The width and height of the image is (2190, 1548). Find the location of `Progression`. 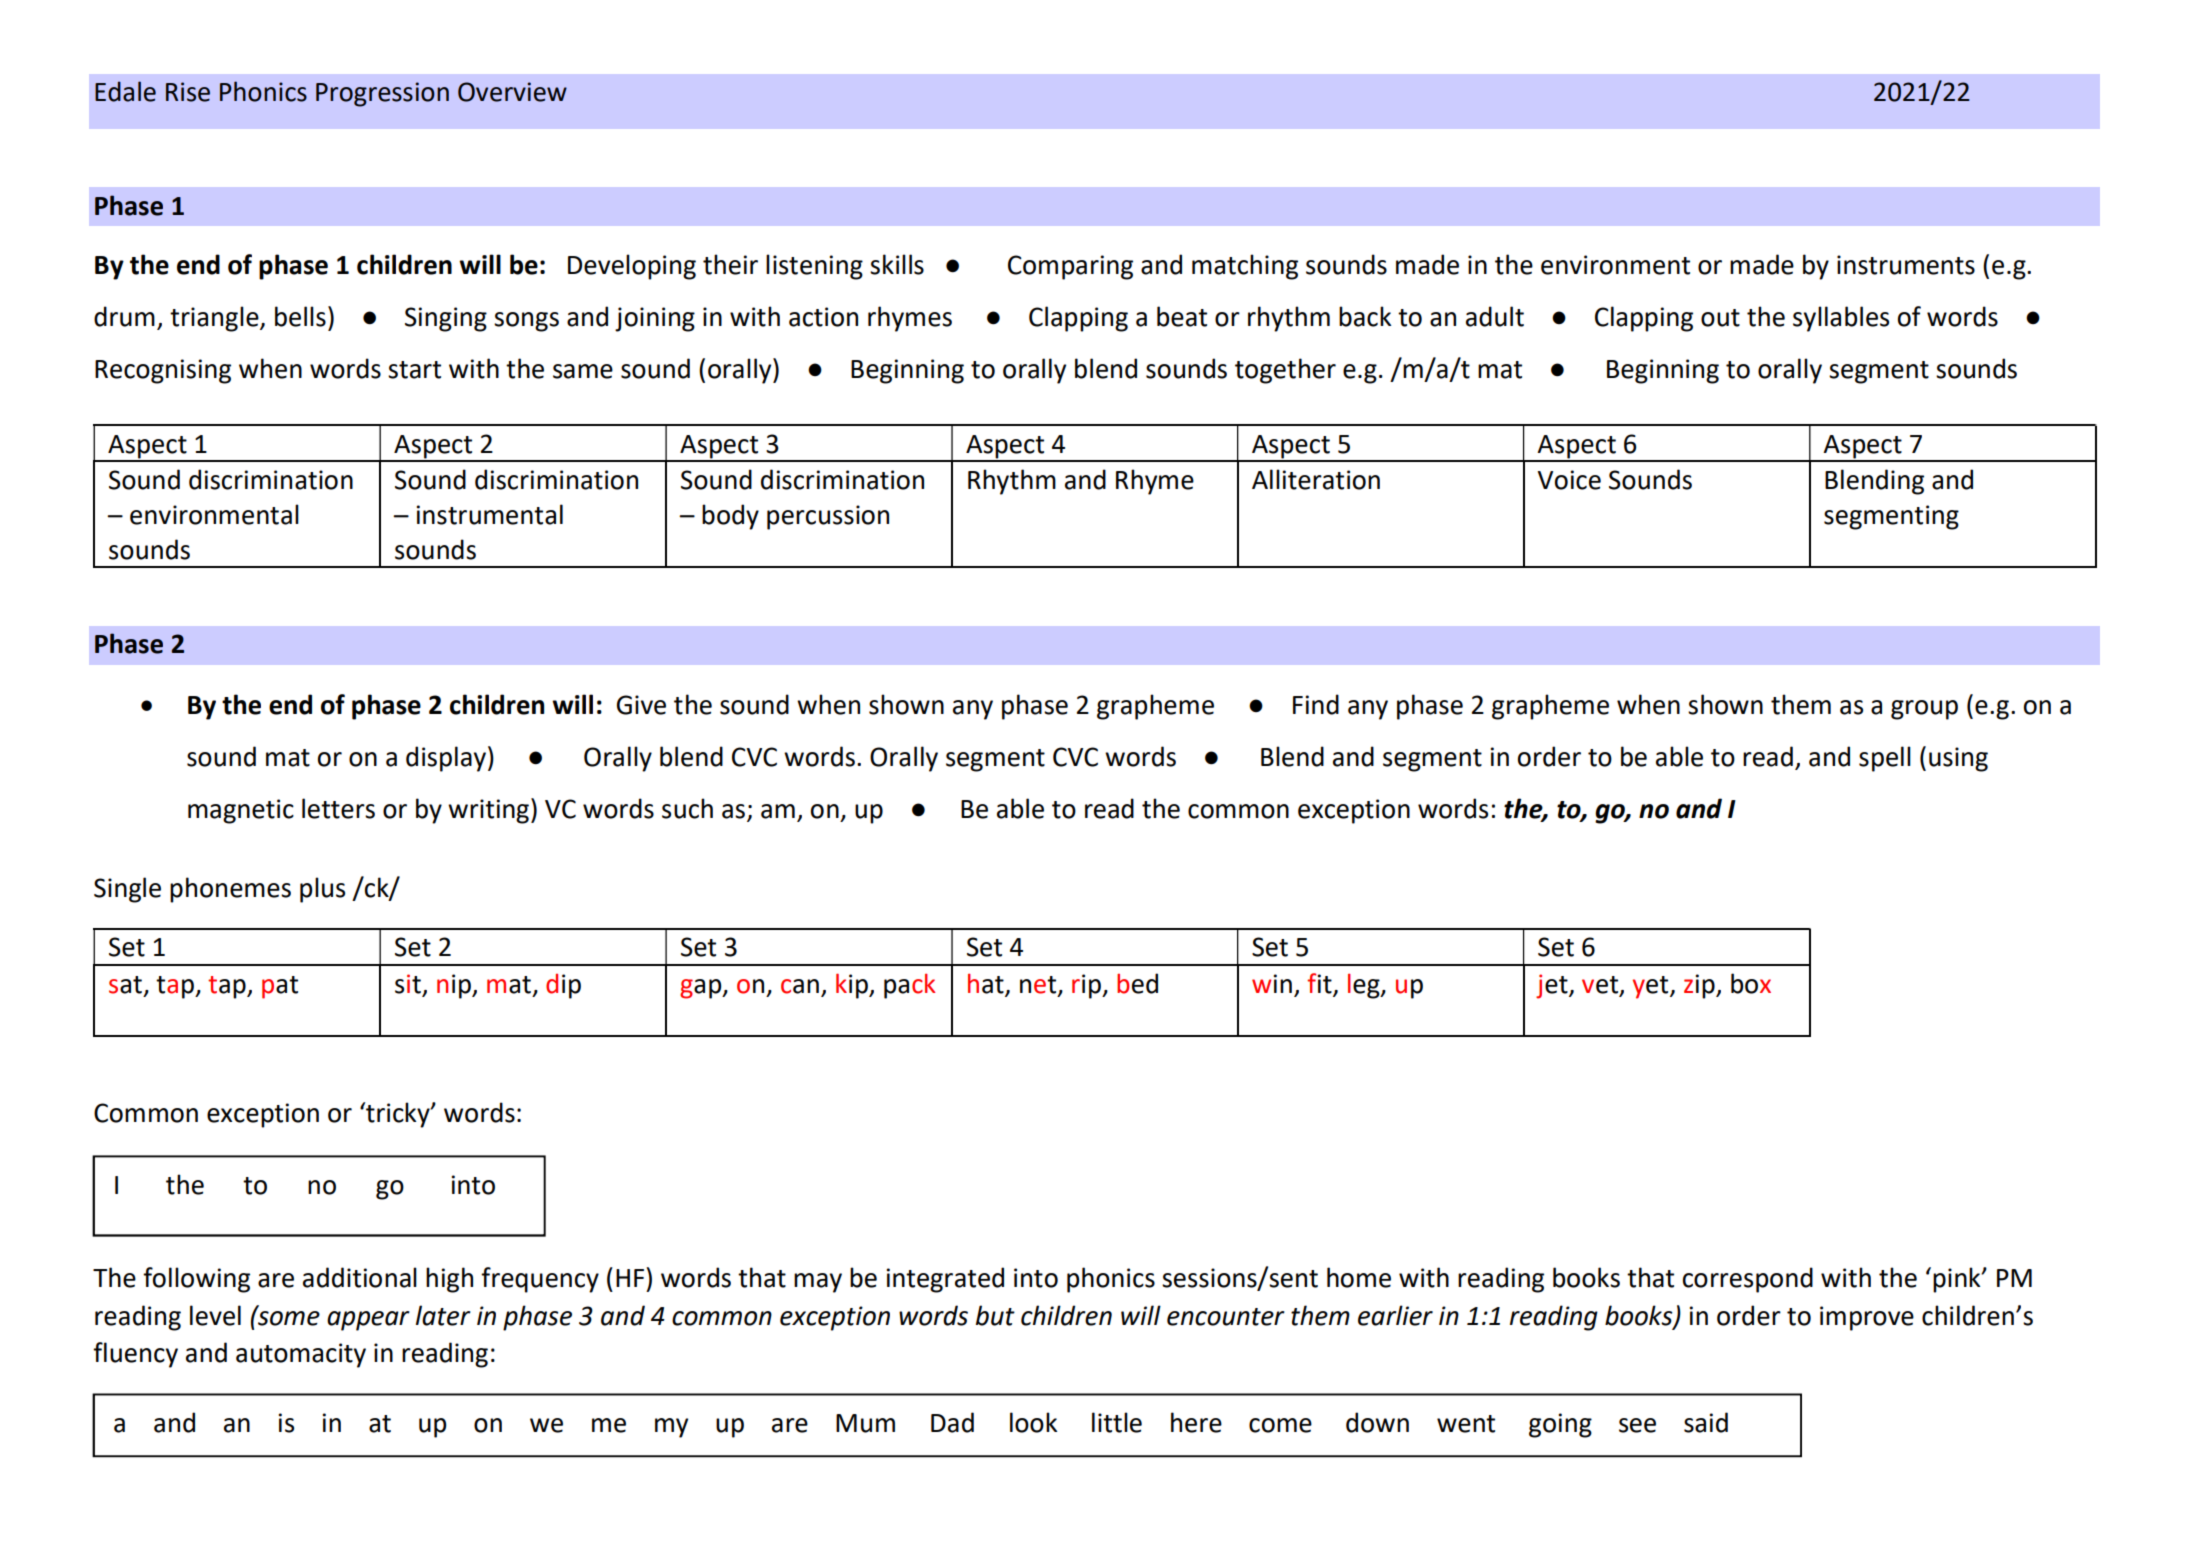

Progression is located at coordinates (382, 94).
